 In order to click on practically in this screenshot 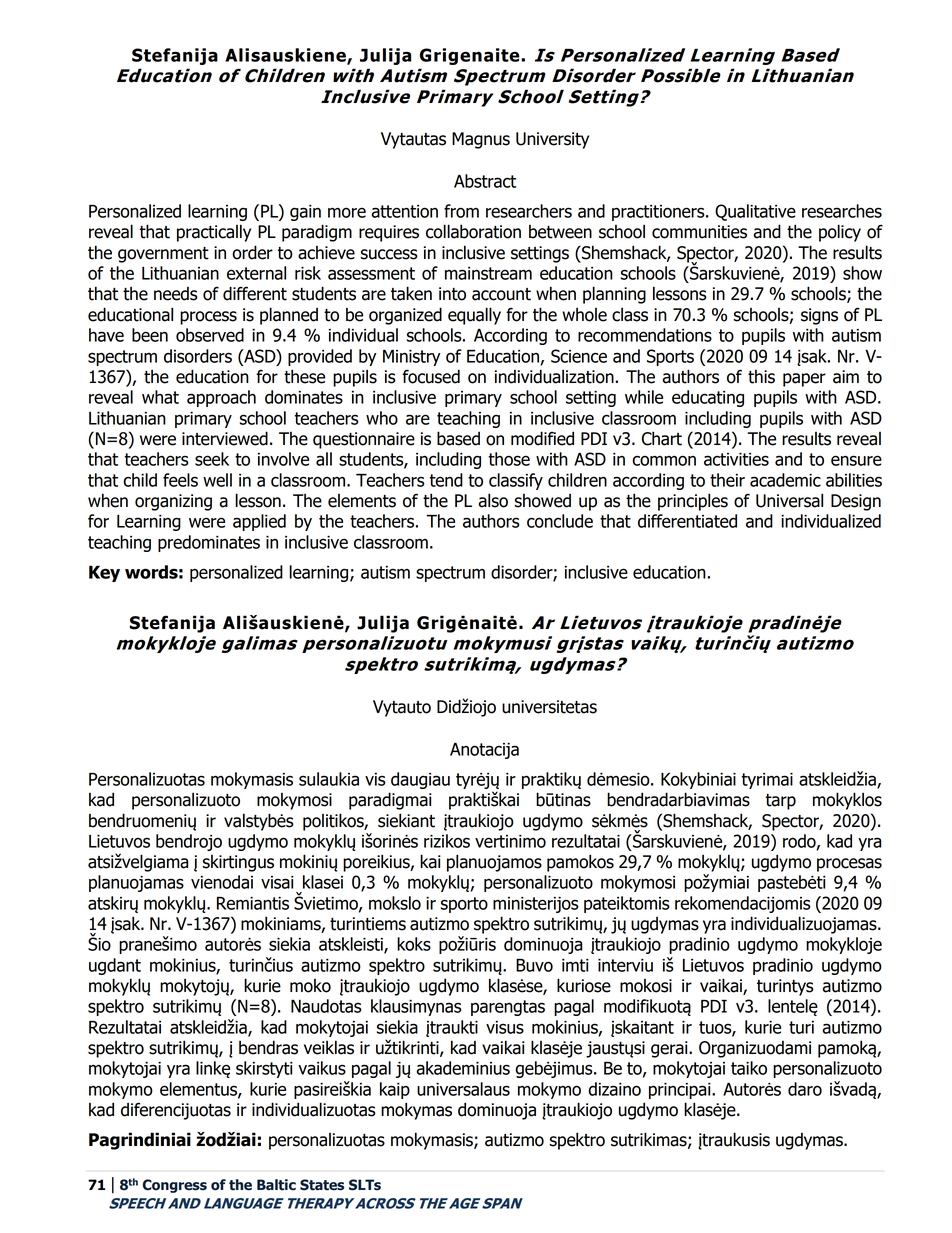, I will do `click(214, 233)`.
